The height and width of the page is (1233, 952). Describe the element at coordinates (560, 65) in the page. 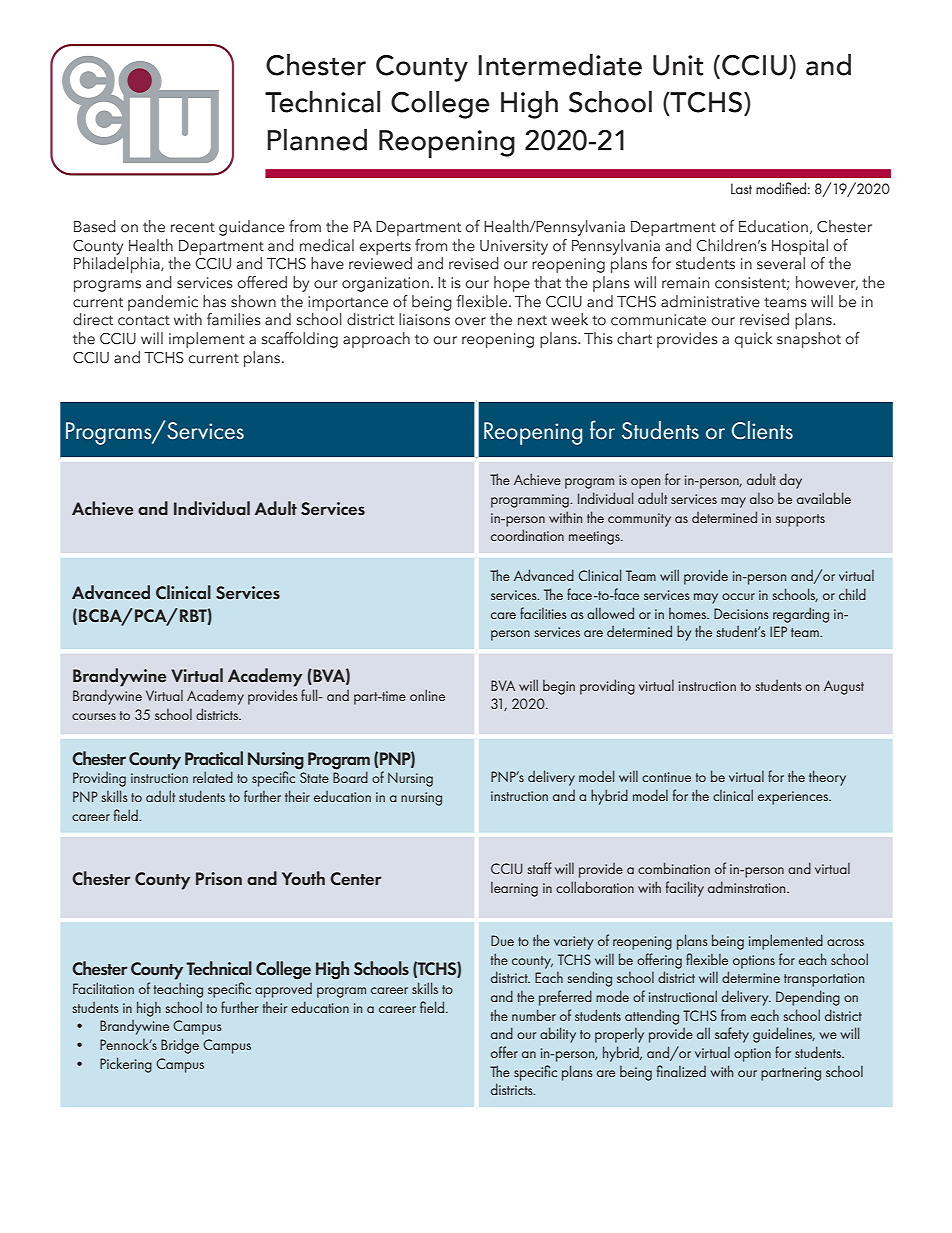

I see `Intermediate` at that location.
